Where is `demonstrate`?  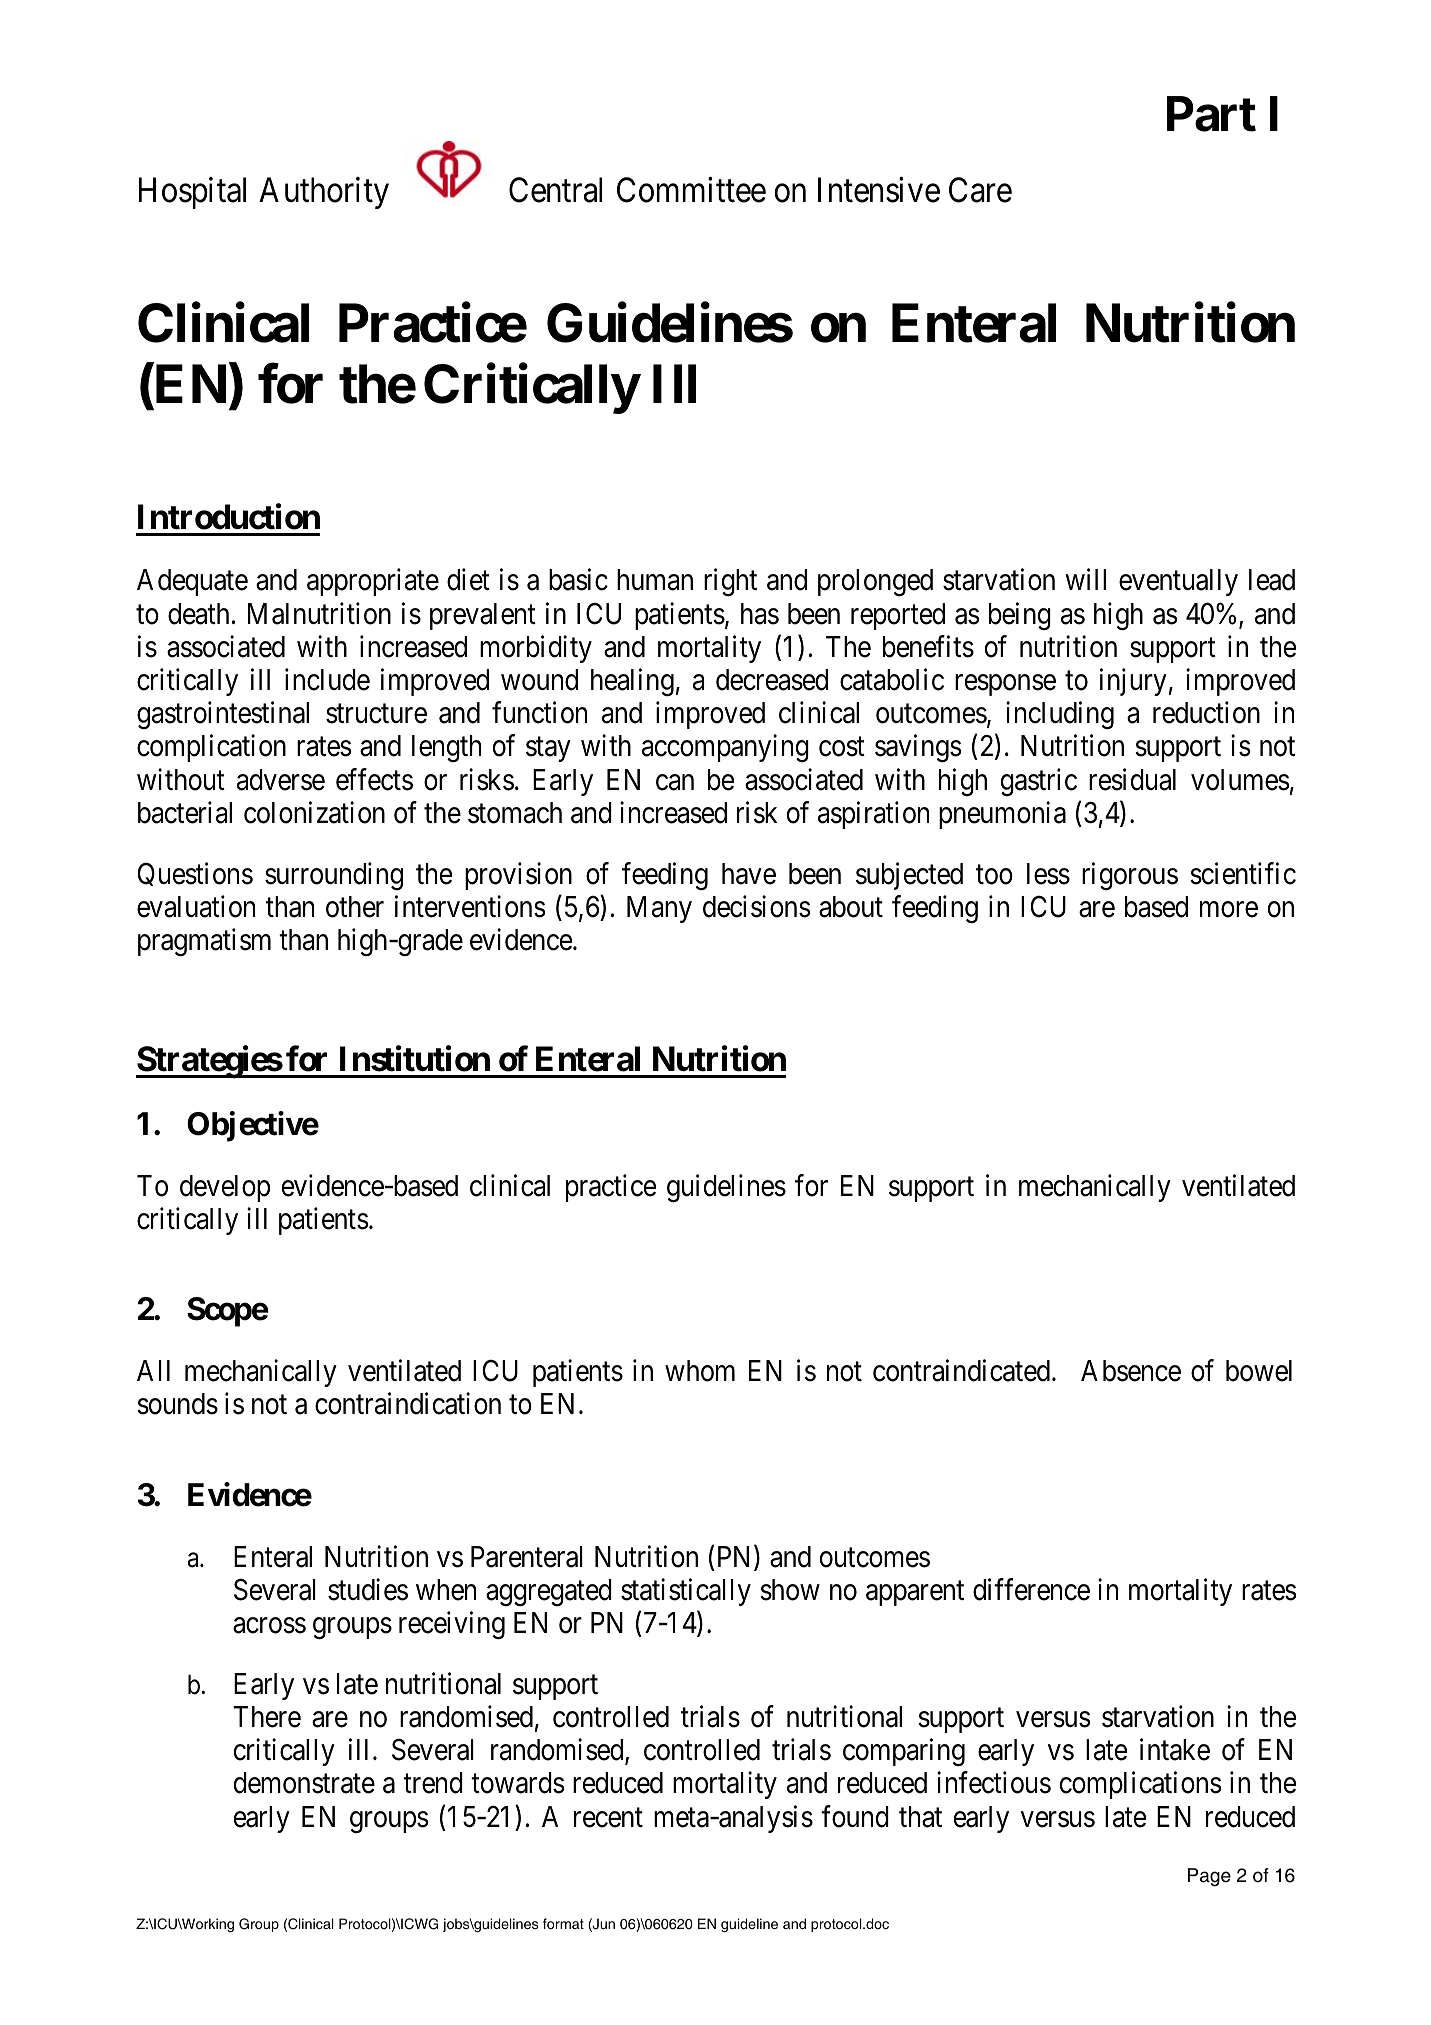 demonstrate is located at coordinates (304, 1783).
